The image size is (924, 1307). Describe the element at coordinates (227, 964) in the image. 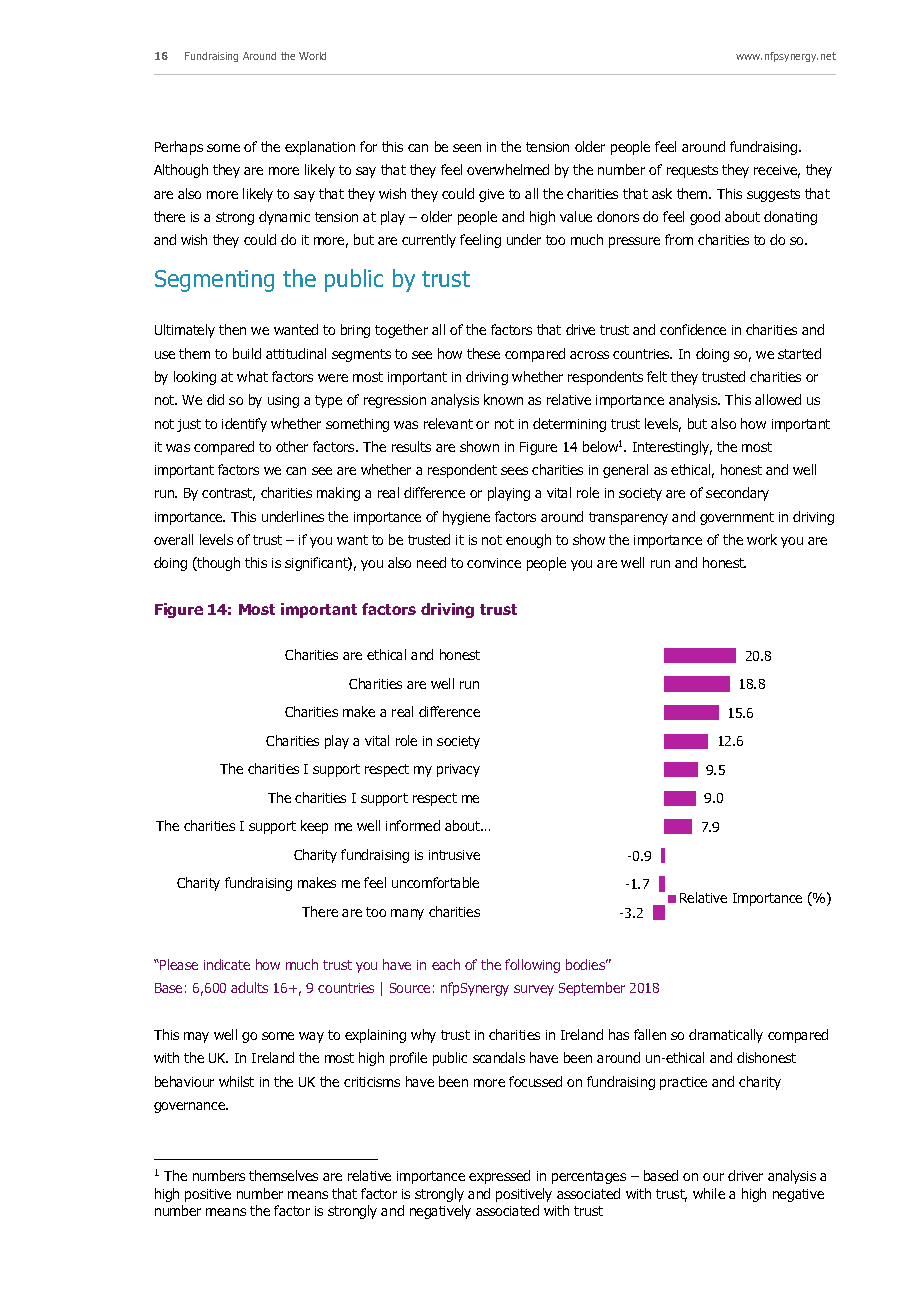

I see `indicate` at that location.
